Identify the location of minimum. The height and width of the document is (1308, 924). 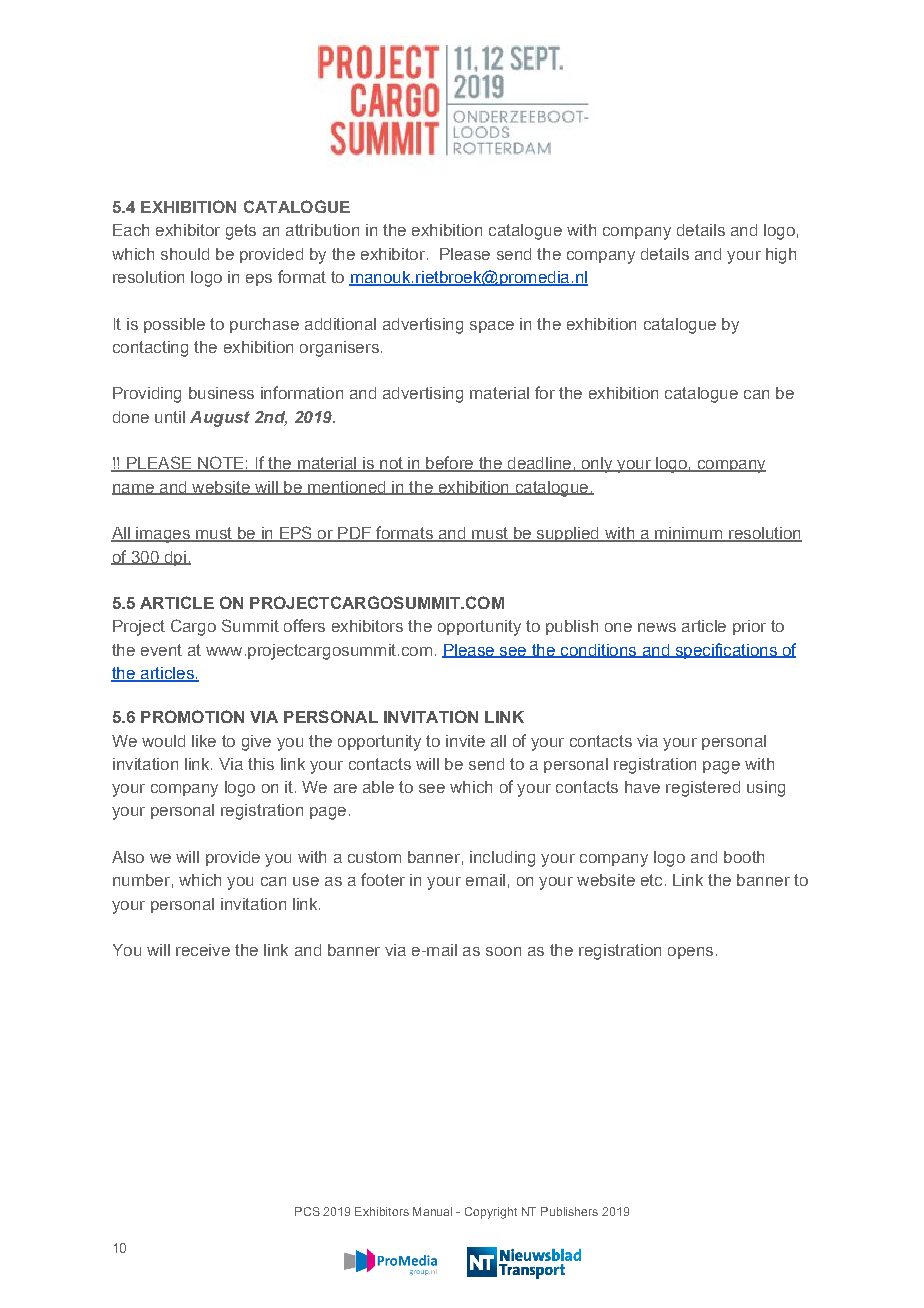
(689, 534).
